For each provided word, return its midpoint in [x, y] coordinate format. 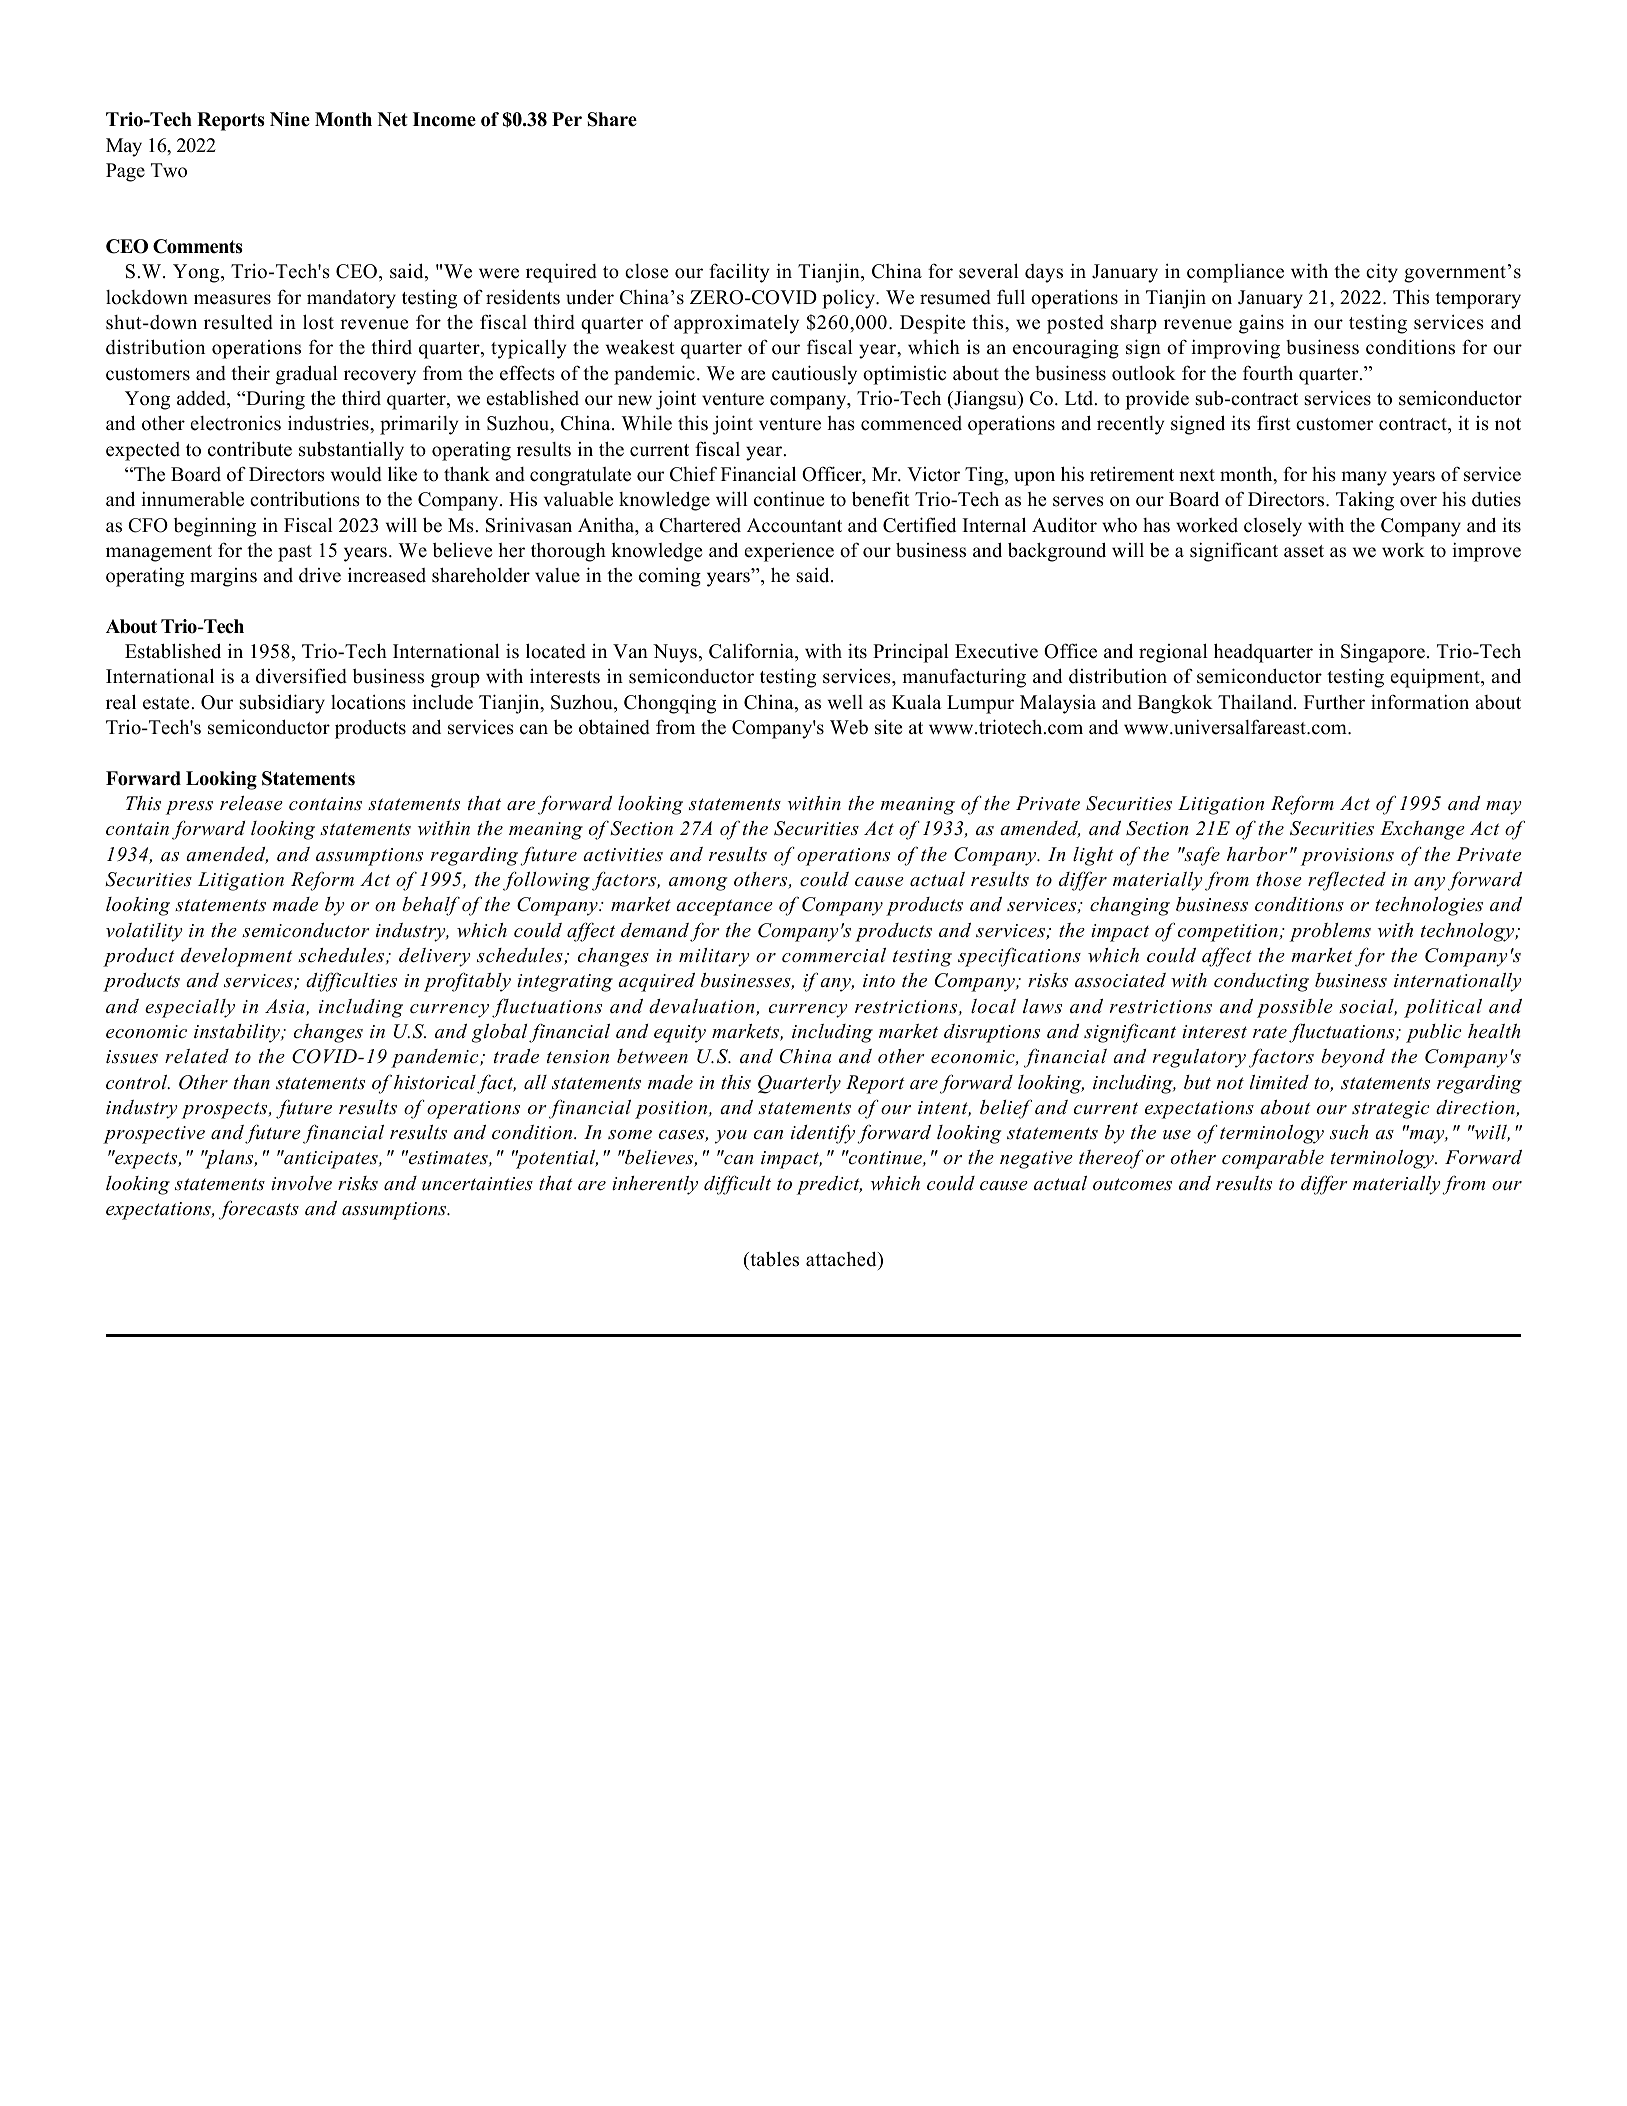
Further [1334, 702]
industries [329, 423]
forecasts [259, 1210]
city [1382, 273]
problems [1330, 932]
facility [739, 273]
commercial [834, 955]
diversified [301, 676]
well [845, 702]
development [236, 957]
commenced [911, 423]
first [1274, 423]
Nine [290, 119]
